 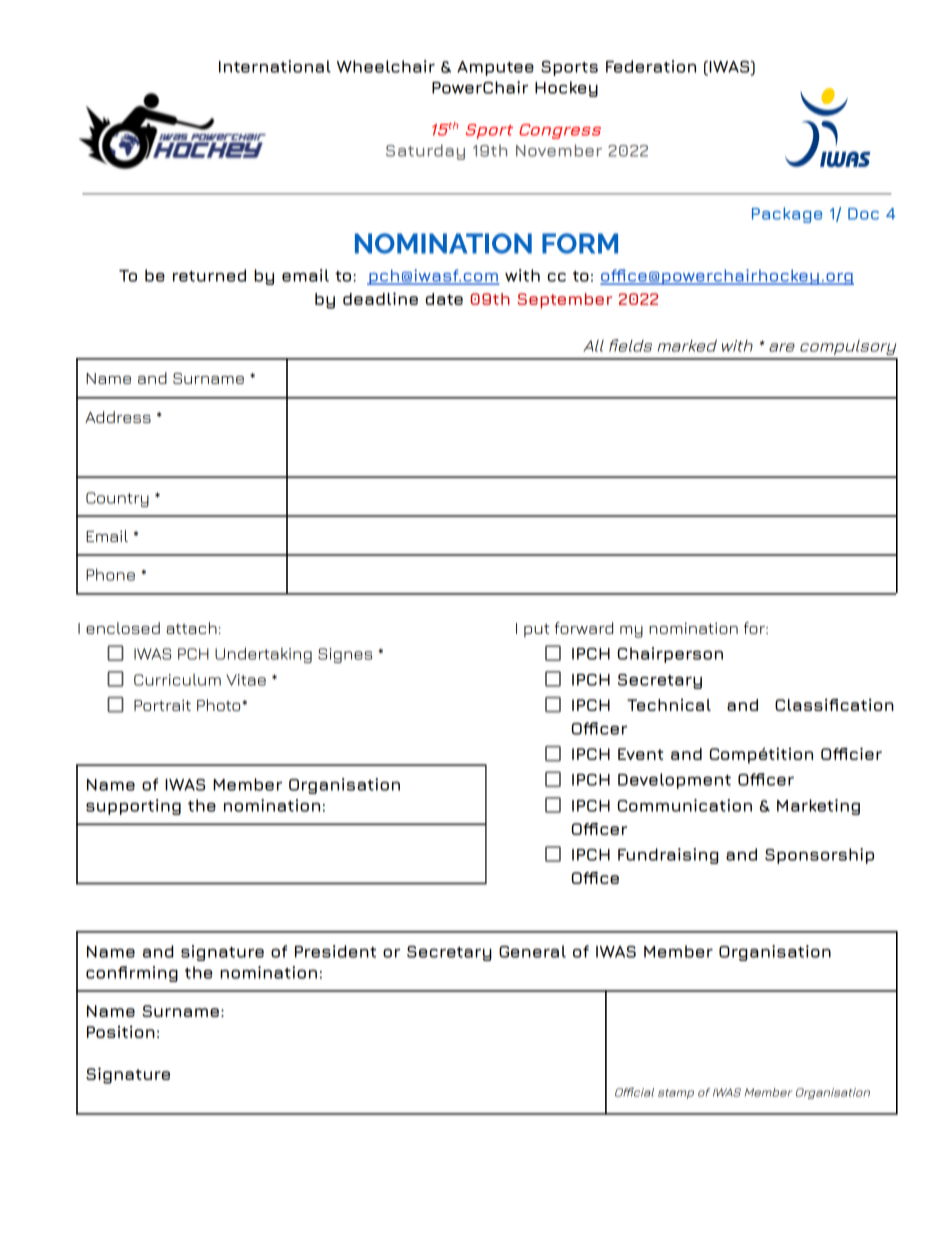 What do you see at coordinates (133, 807) in the image?
I see `supporting` at bounding box center [133, 807].
